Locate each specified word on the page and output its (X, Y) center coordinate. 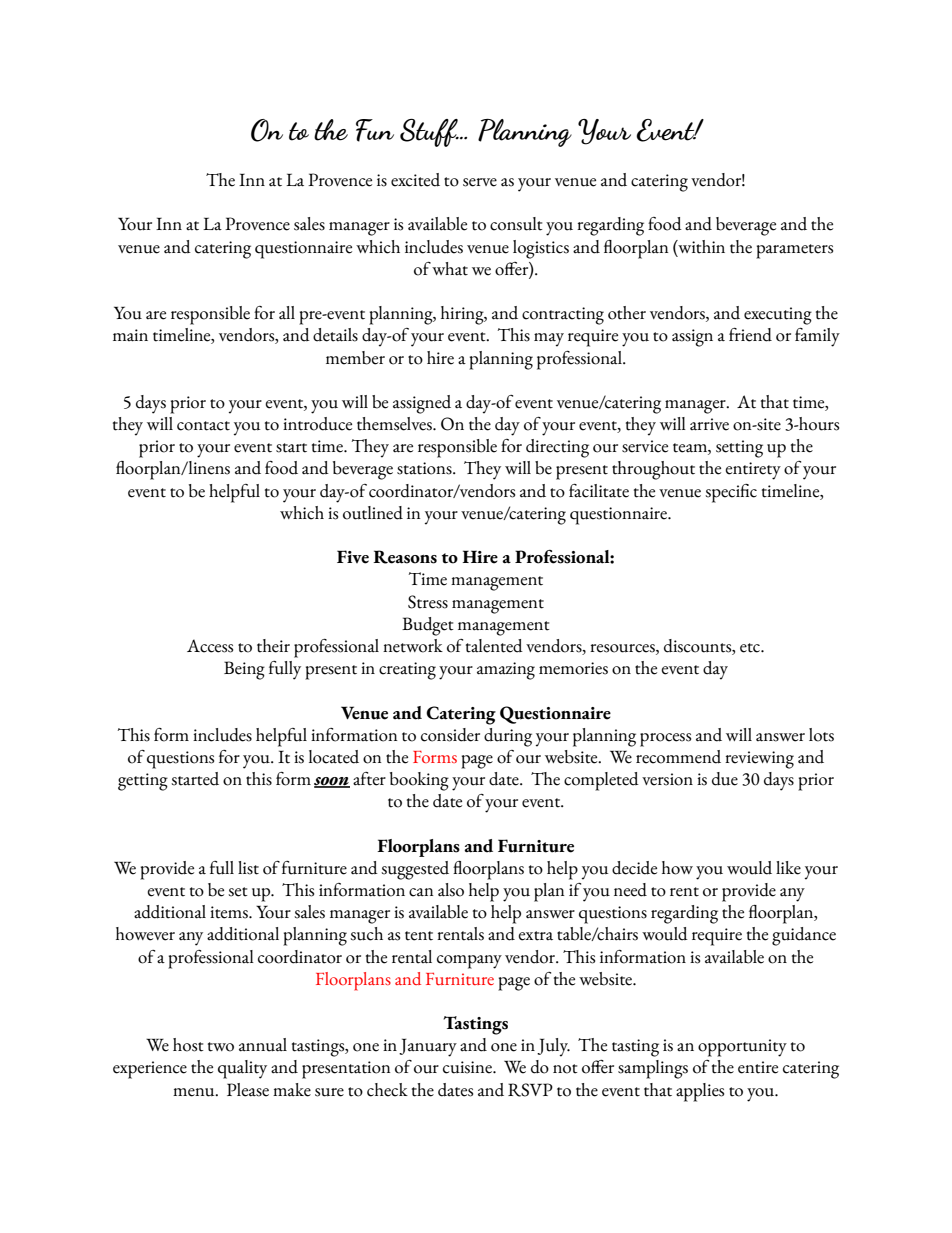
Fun (375, 130)
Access (210, 646)
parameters (794, 251)
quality (242, 1069)
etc (751, 648)
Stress (428, 602)
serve (480, 182)
